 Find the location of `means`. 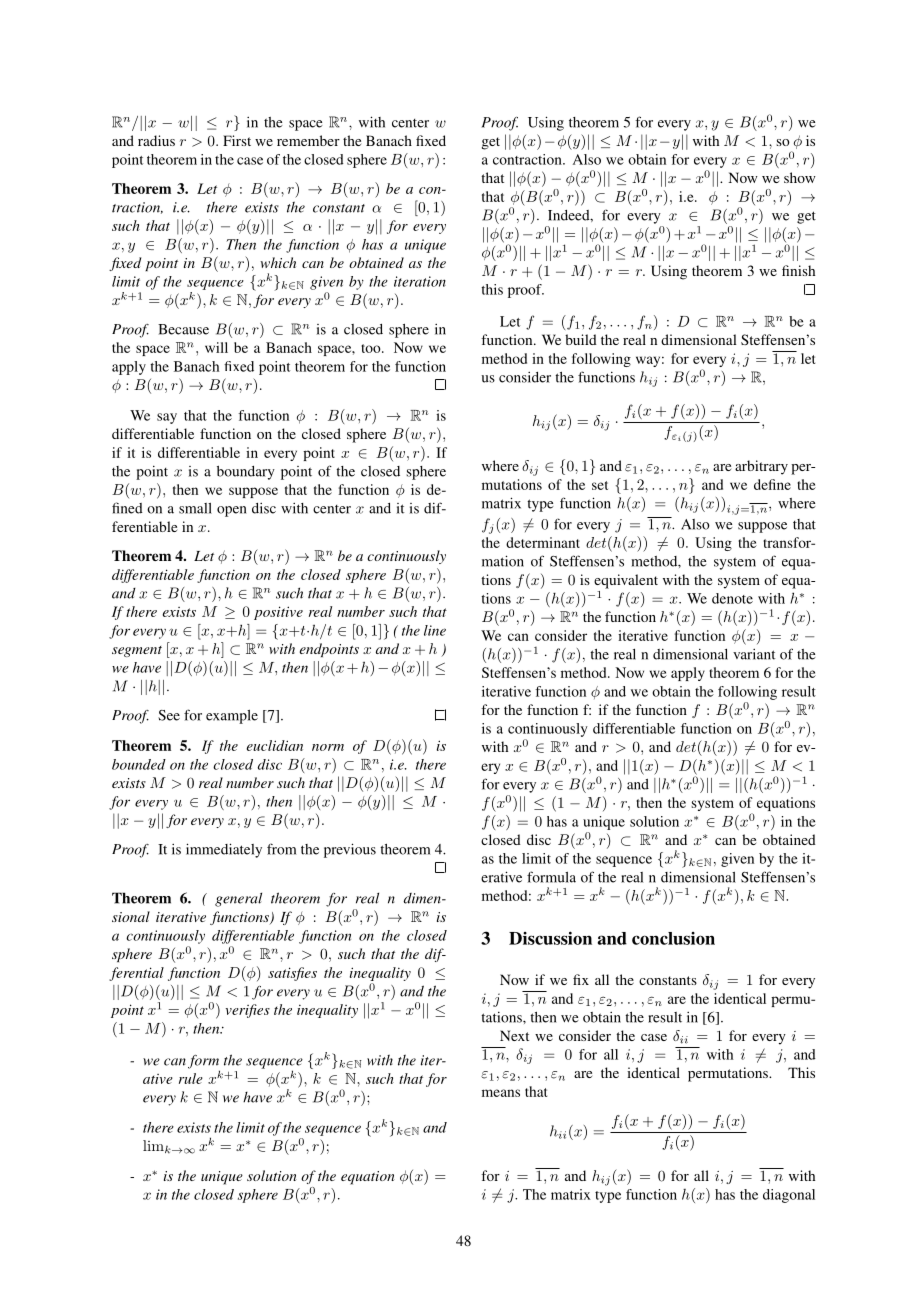

means is located at coordinates (501, 1093).
